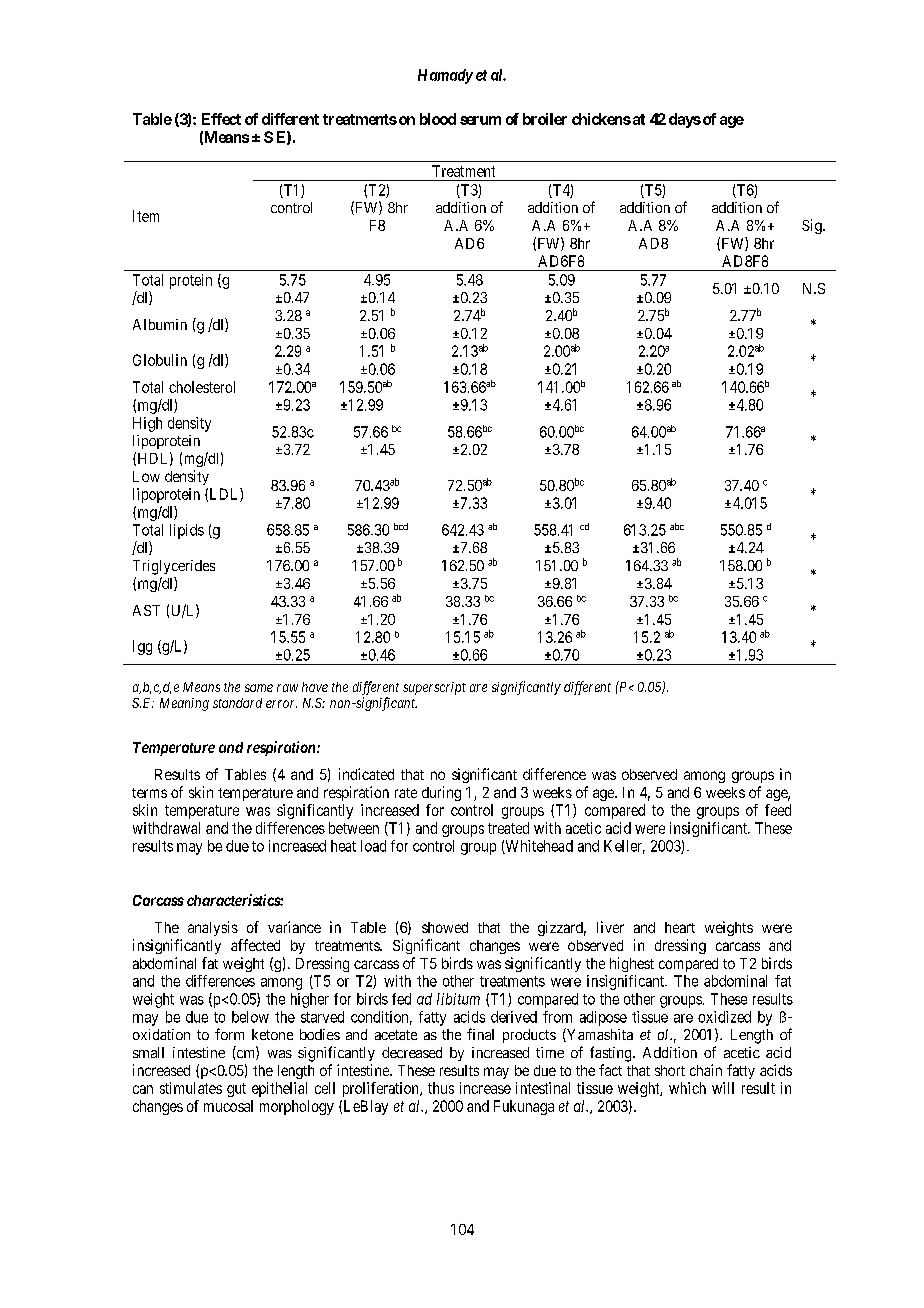  Describe the element at coordinates (221, 119) in the screenshot. I see `Effect` at that location.
